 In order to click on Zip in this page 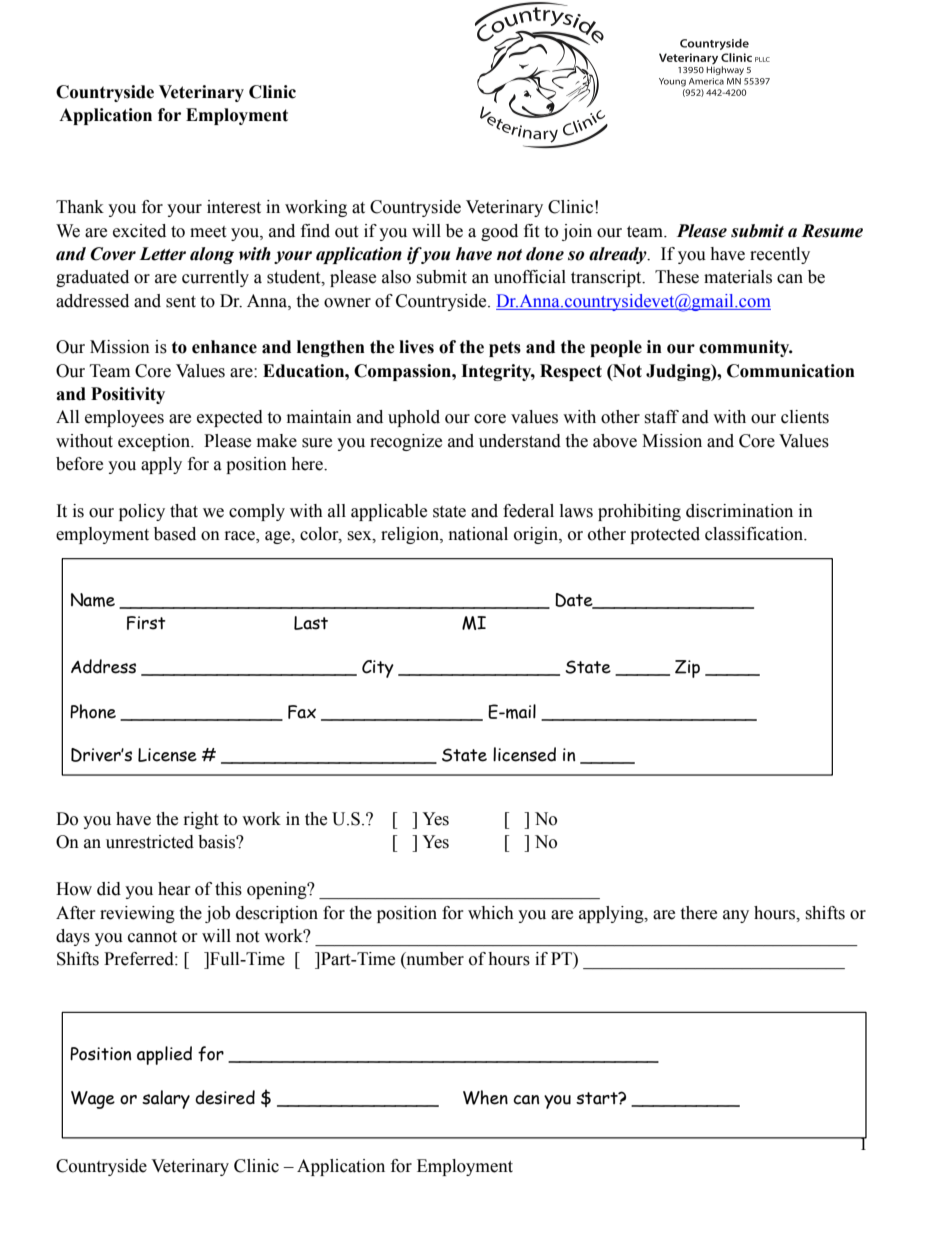, I will do `click(687, 669)`.
